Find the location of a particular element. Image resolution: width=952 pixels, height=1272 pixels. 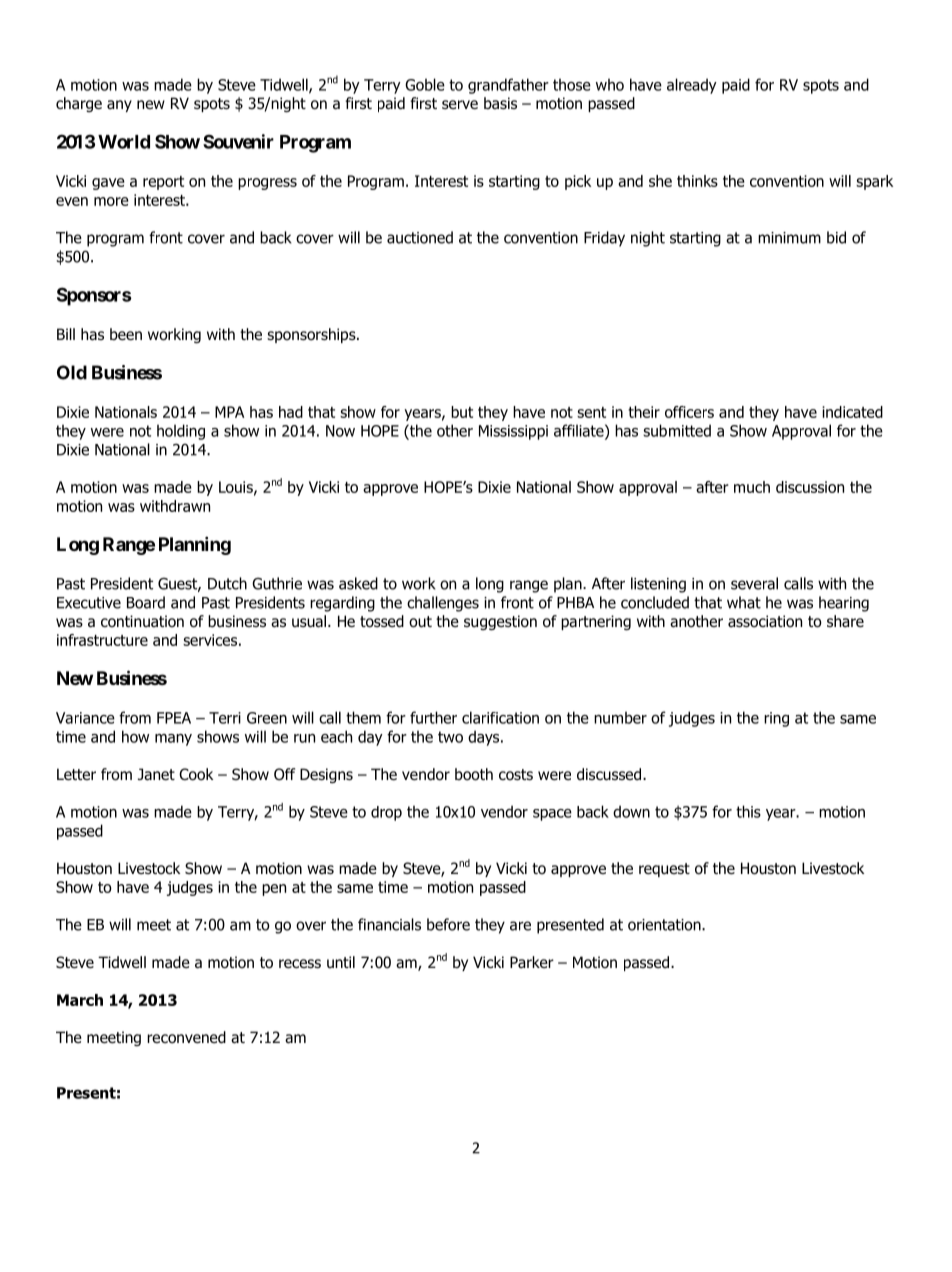

but is located at coordinates (462, 412).
